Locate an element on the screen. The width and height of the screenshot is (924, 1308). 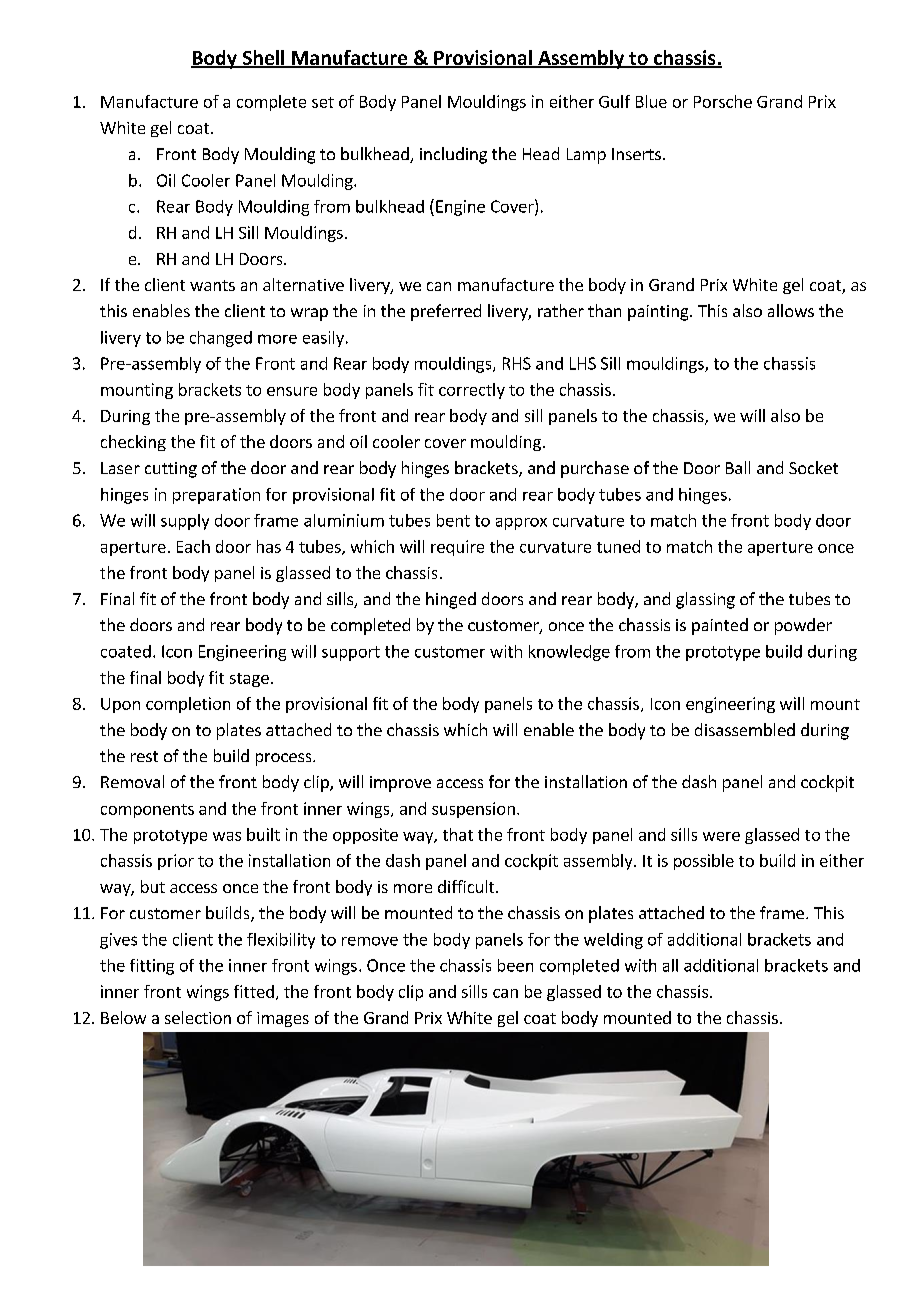
suspension is located at coordinates (473, 810).
